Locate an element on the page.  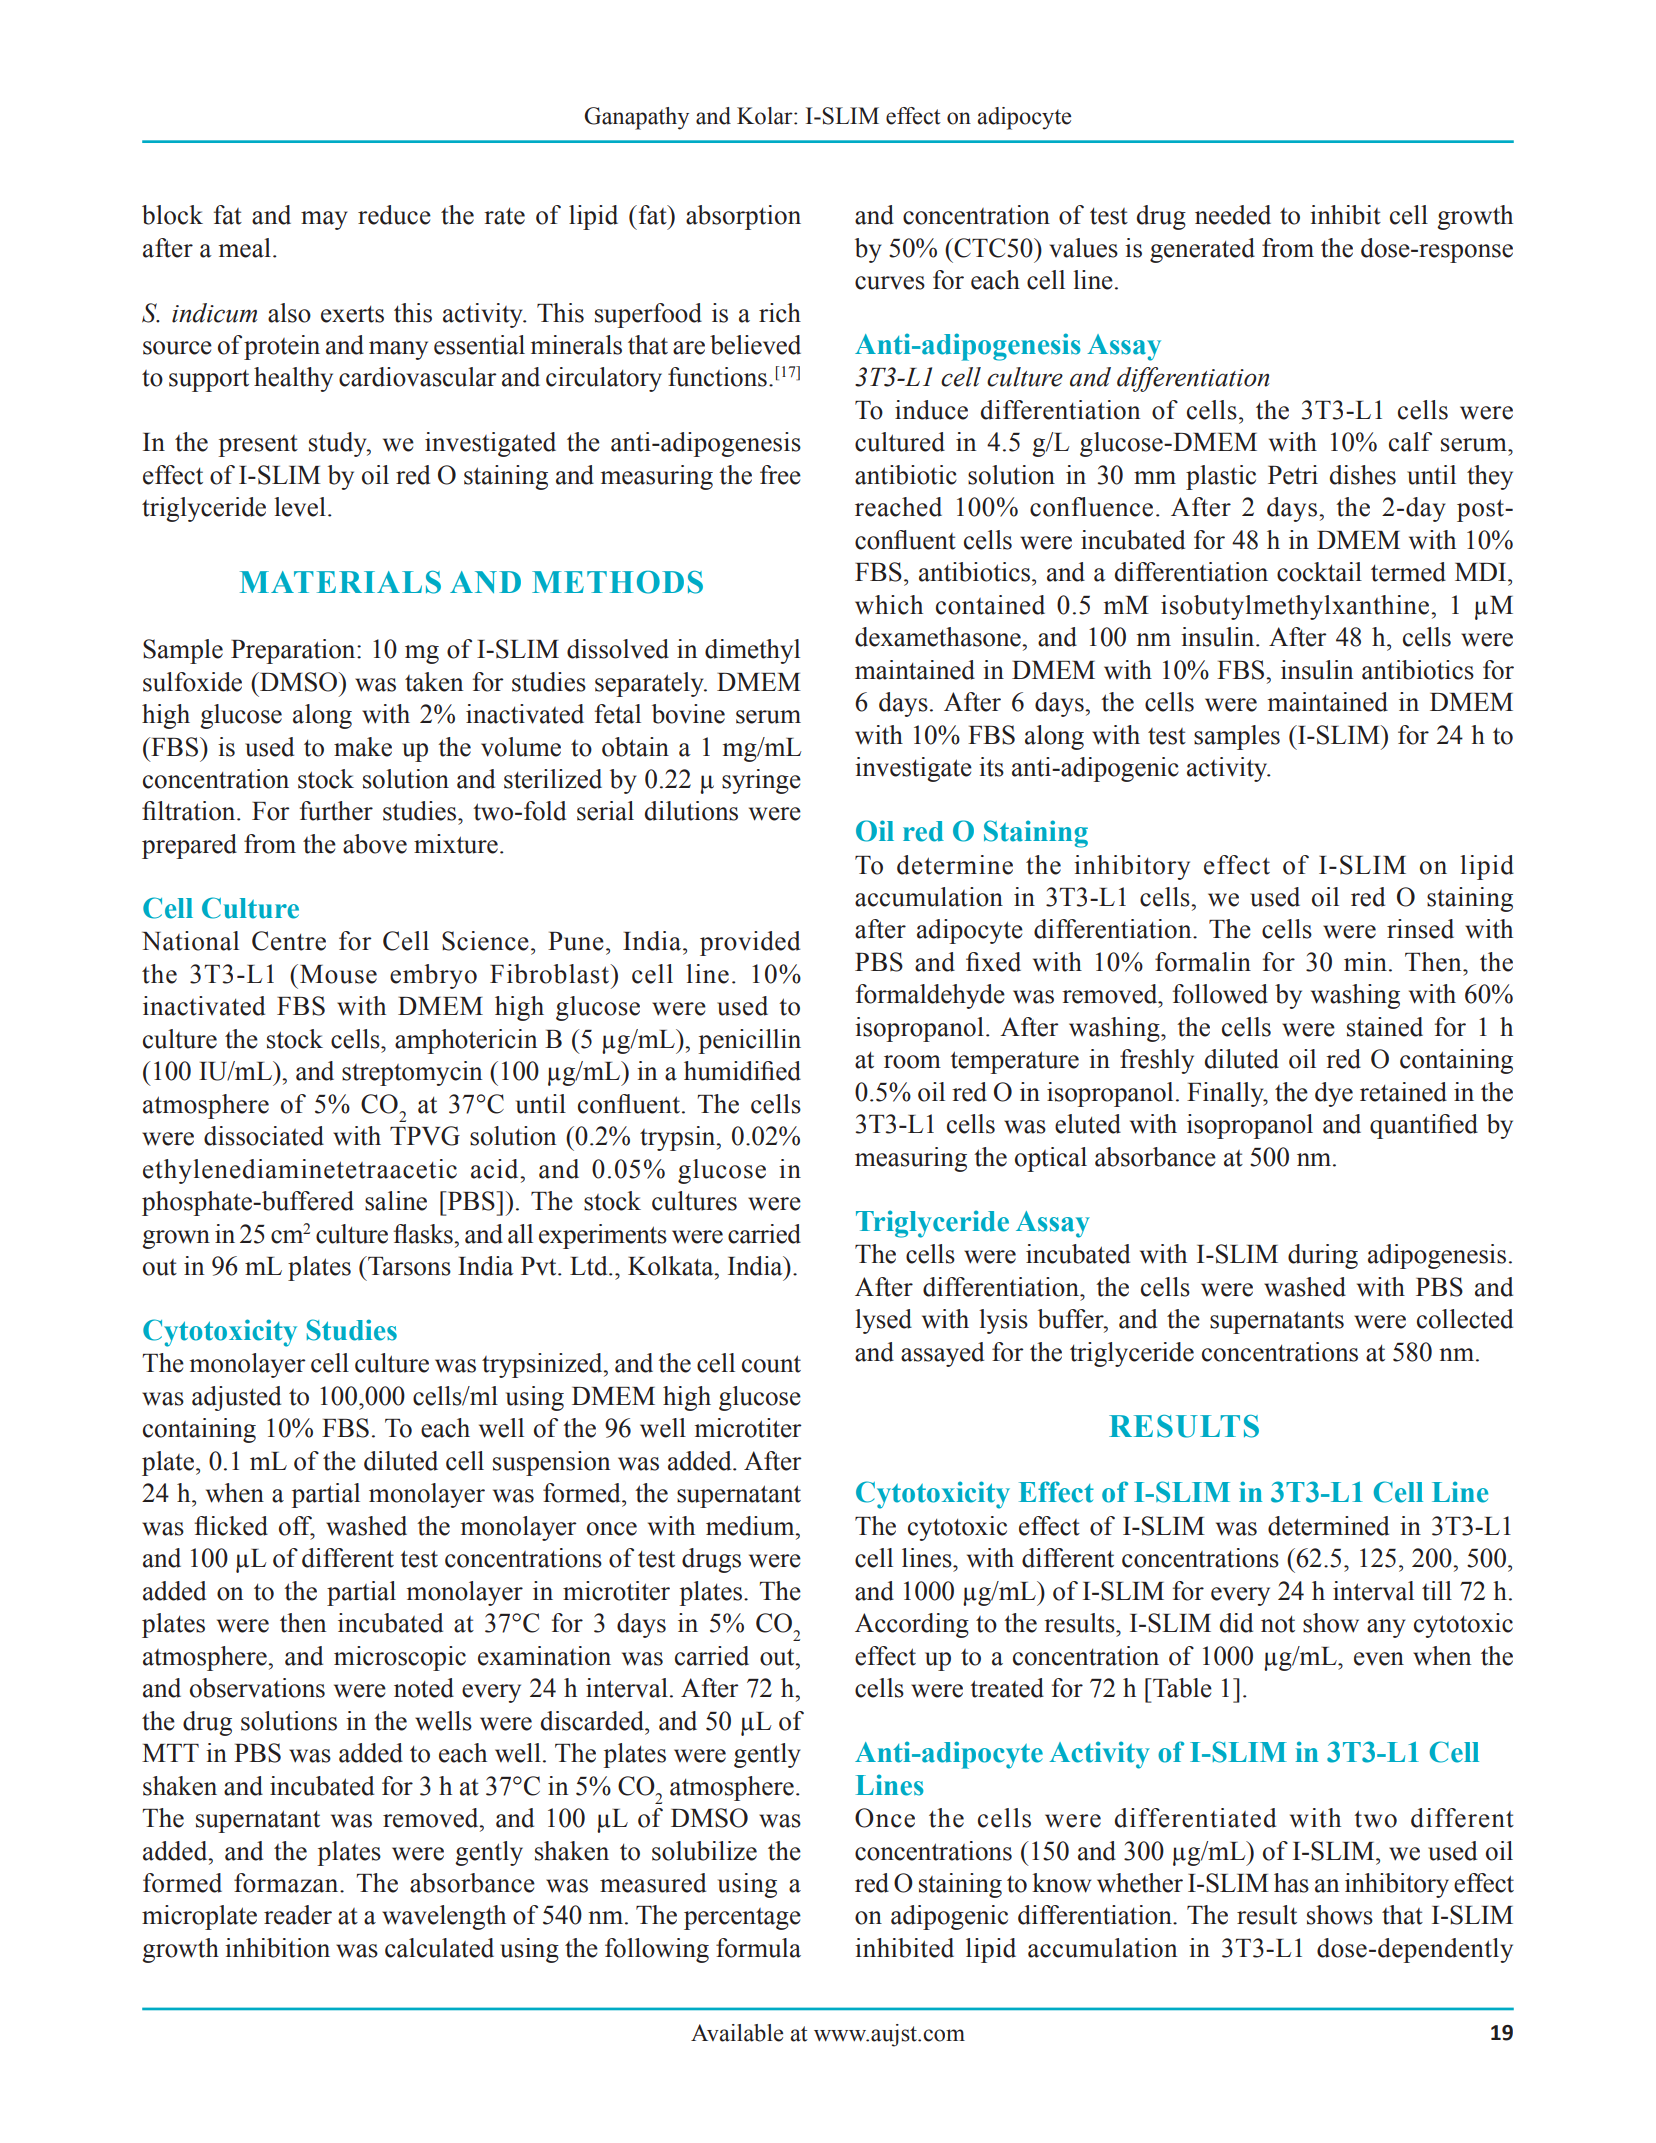
needed is located at coordinates (1233, 215).
